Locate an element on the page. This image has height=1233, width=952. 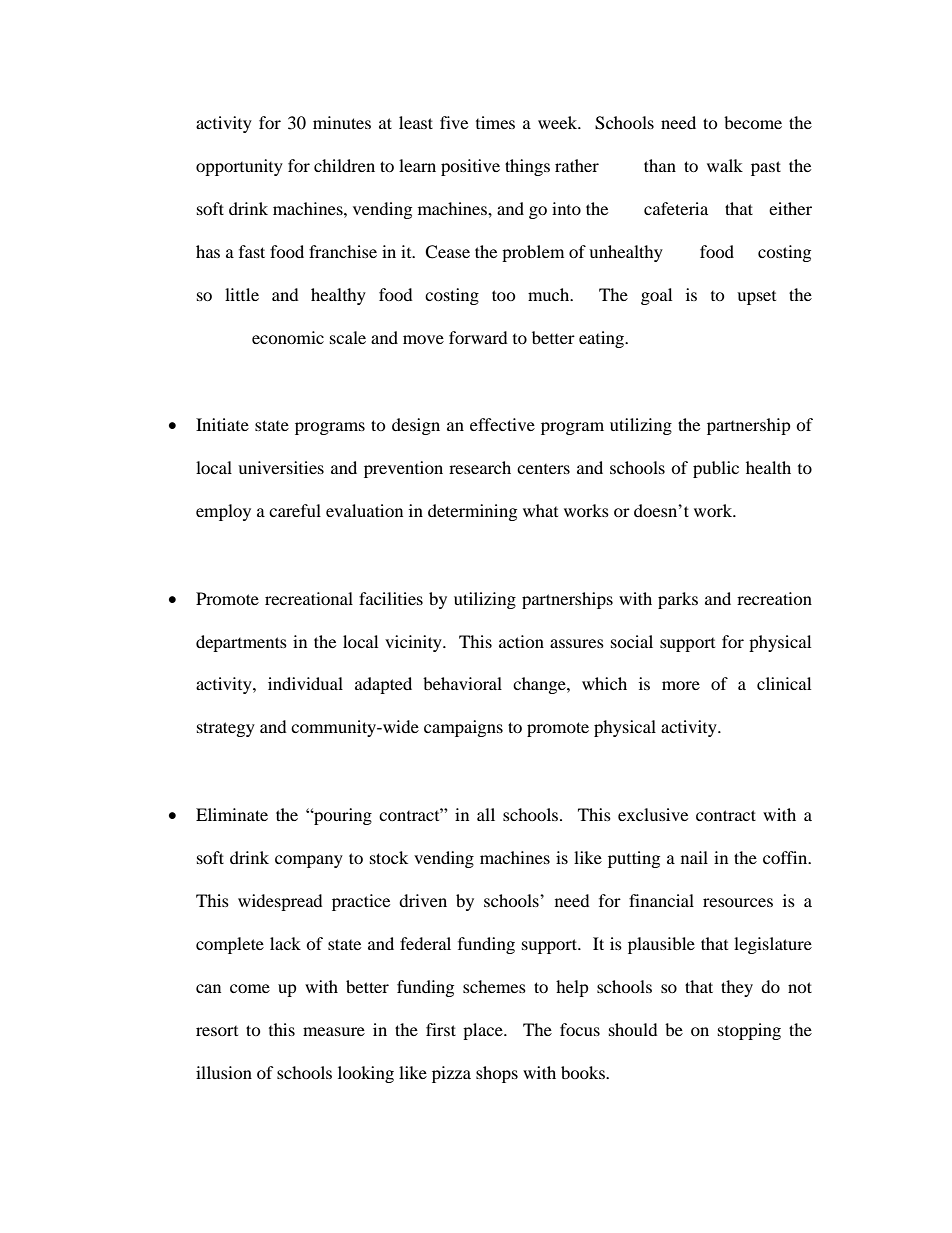
measure is located at coordinates (334, 1031).
